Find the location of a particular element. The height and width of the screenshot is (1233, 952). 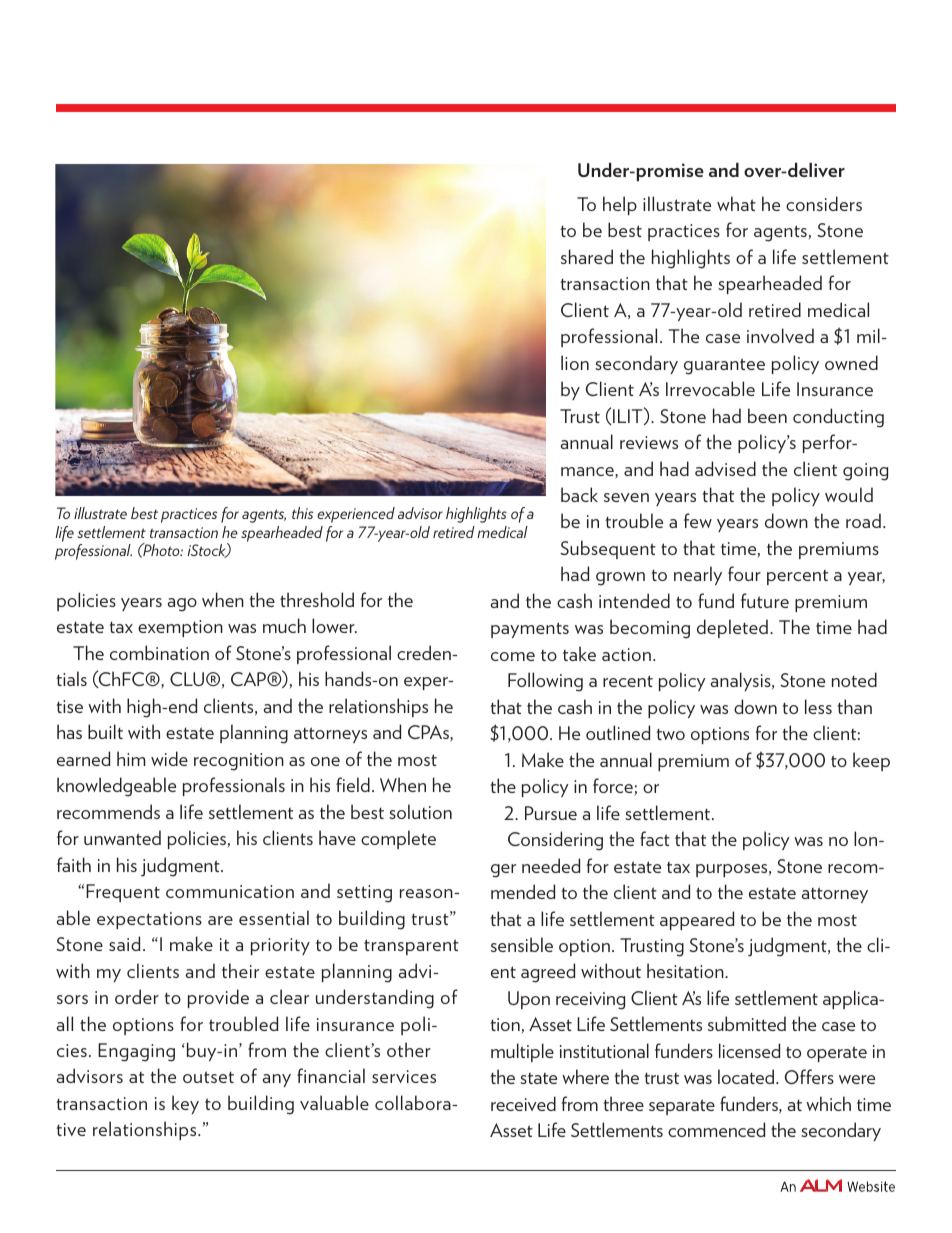

CLU is located at coordinates (187, 679).
